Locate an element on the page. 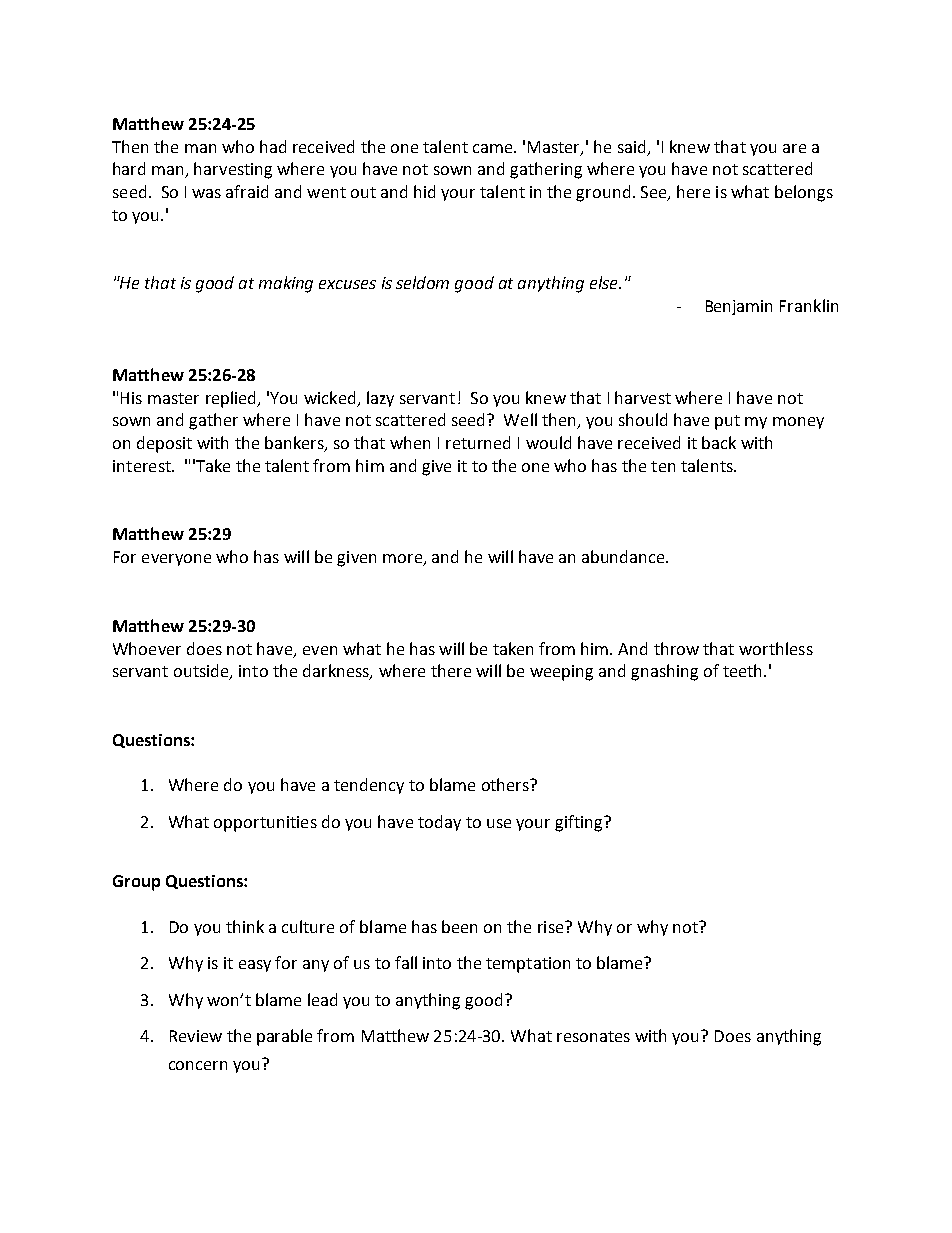 This document has width=952, height=1233. Review is located at coordinates (196, 1036).
